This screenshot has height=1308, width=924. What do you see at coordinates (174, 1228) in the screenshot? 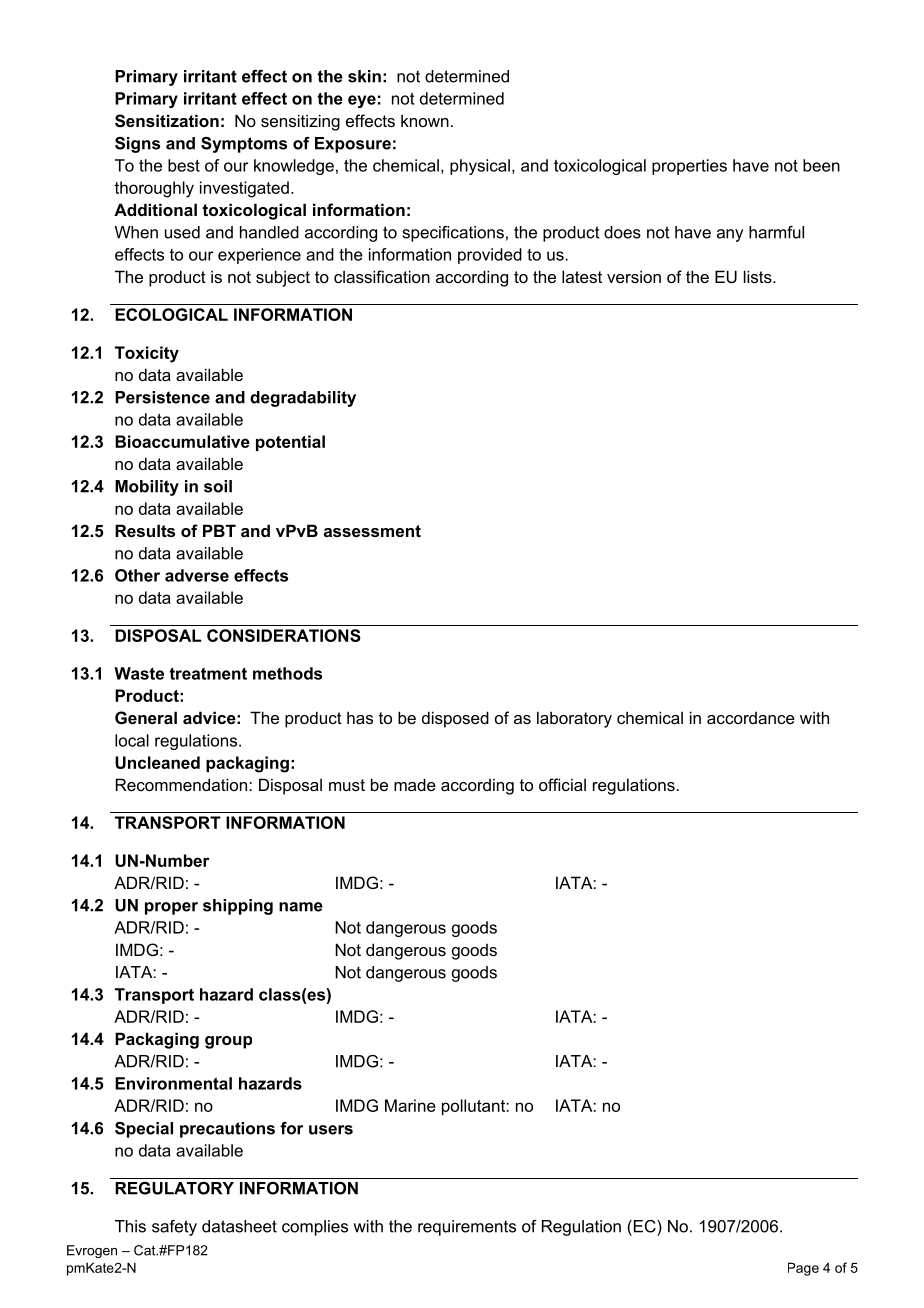
I see `safety` at bounding box center [174, 1228].
